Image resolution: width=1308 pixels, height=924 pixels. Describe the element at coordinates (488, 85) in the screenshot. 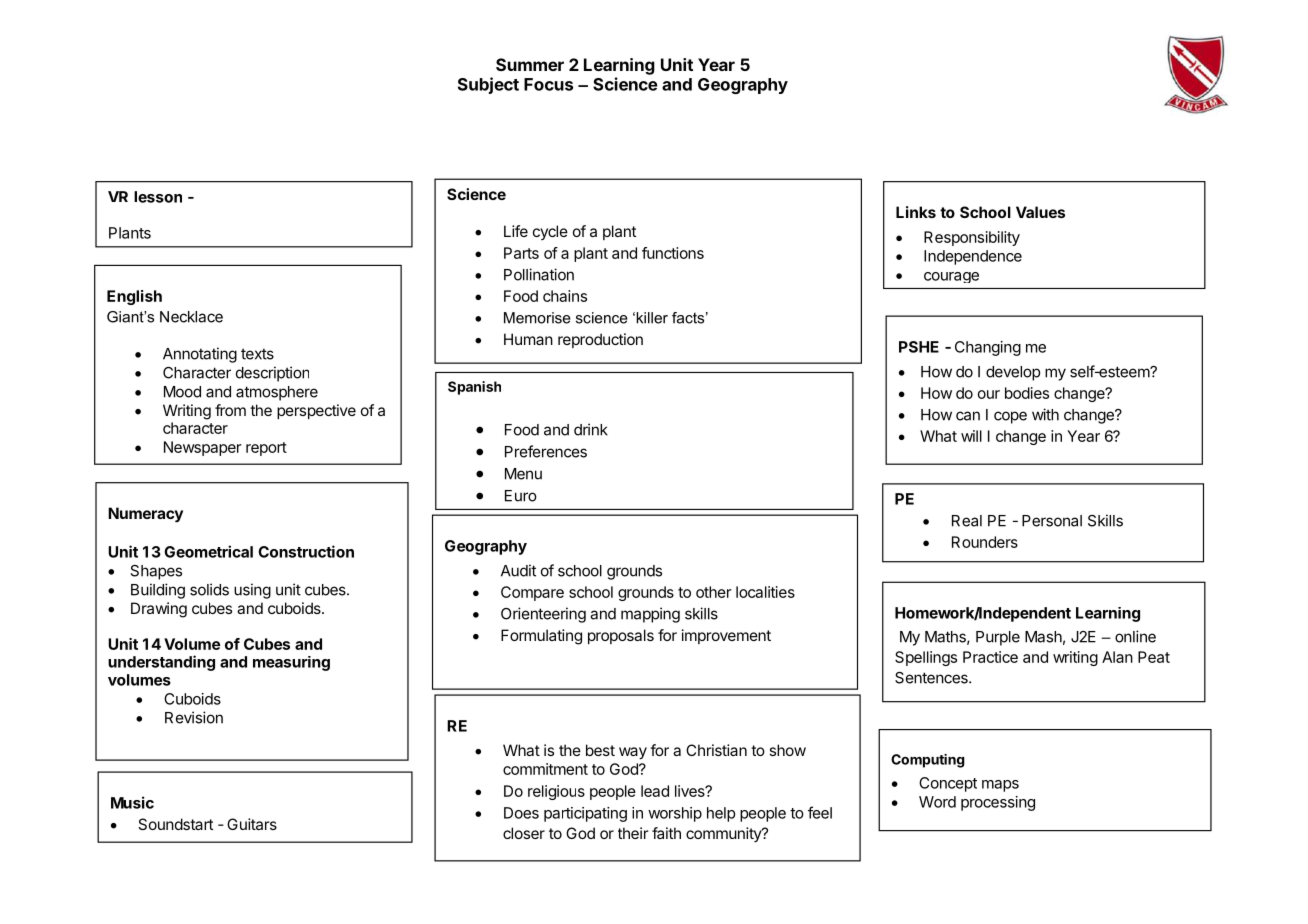

I see `Subject` at that location.
